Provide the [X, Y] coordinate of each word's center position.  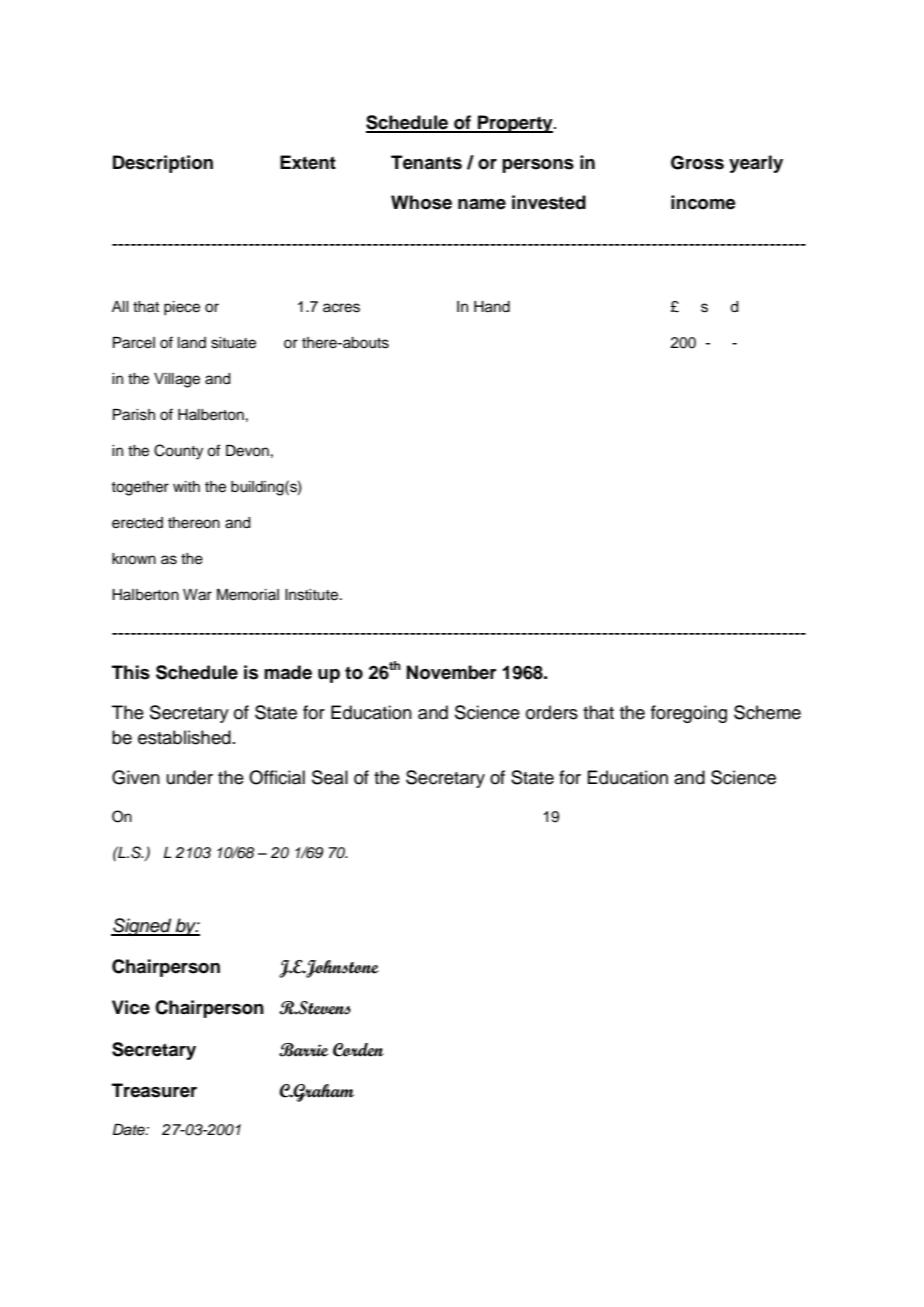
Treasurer [154, 1090]
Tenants [426, 162]
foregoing [689, 714]
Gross [697, 162]
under [190, 777]
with [186, 486]
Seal [330, 777]
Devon [247, 451]
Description [163, 164]
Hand [492, 307]
